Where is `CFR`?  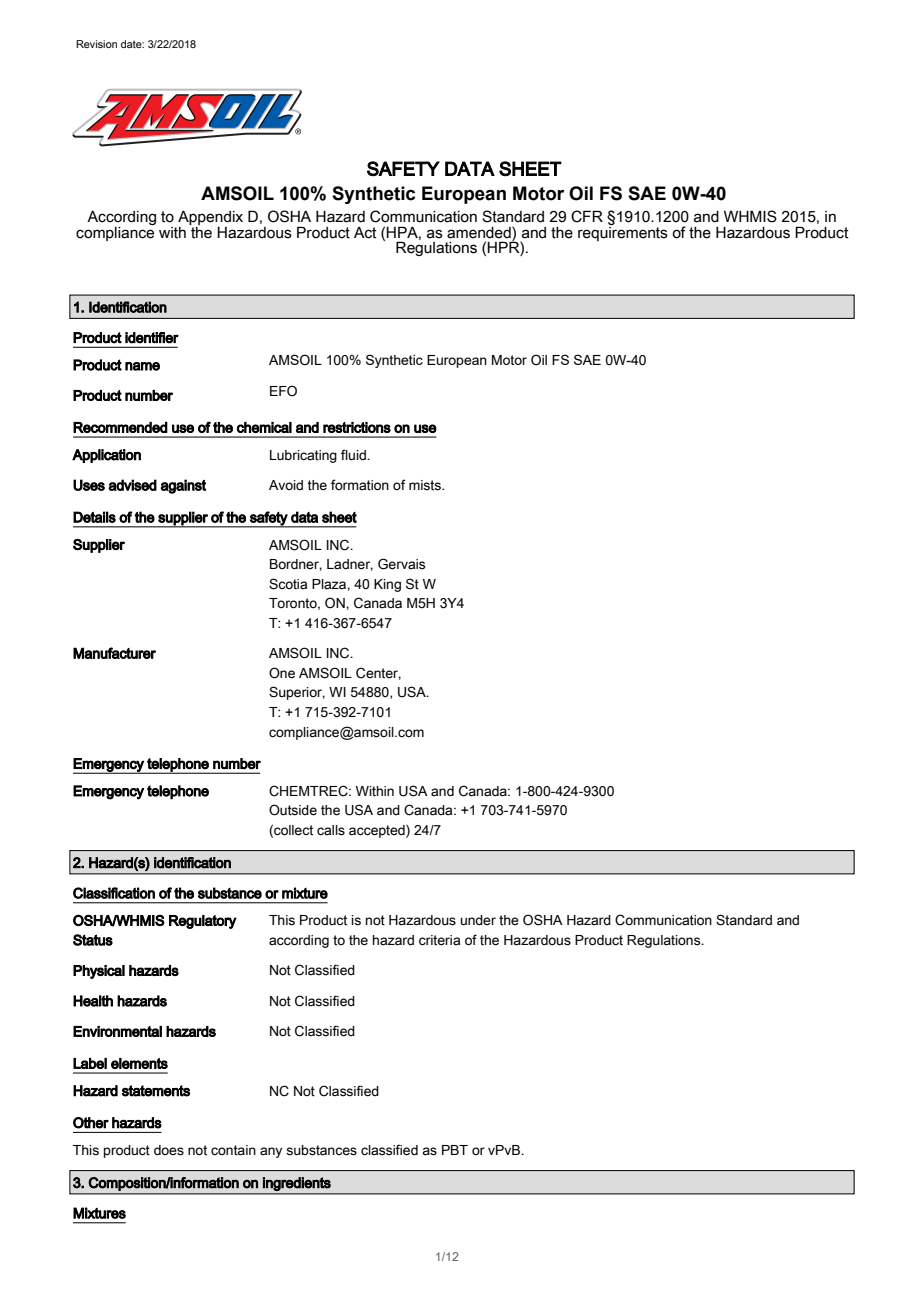
CFR is located at coordinates (587, 216).
